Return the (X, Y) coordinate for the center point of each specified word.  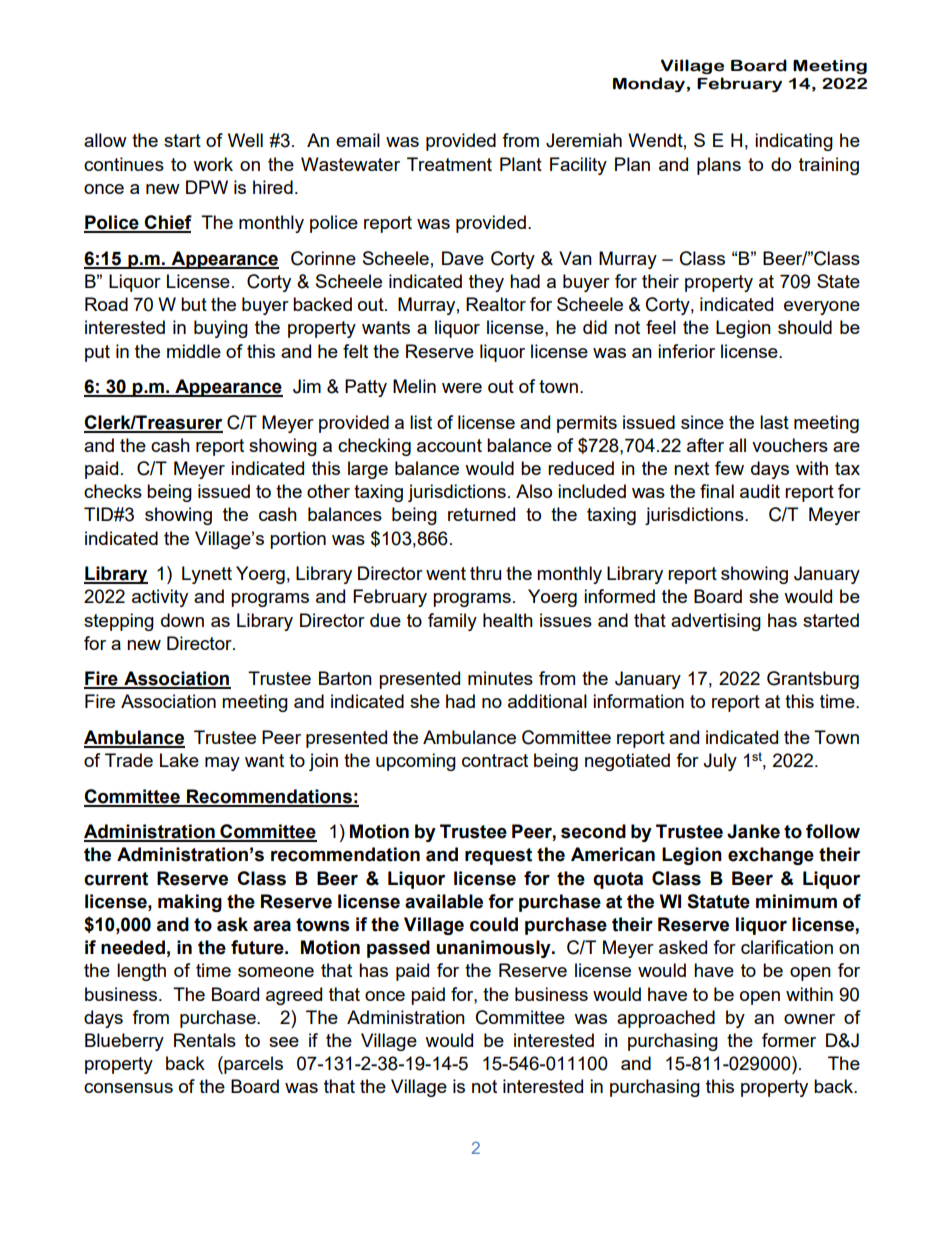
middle (194, 351)
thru (485, 573)
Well (245, 140)
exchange (771, 856)
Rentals (205, 1040)
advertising (716, 622)
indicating (794, 142)
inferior (686, 351)
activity (160, 598)
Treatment (449, 164)
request (498, 856)
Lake (179, 760)
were (462, 388)
